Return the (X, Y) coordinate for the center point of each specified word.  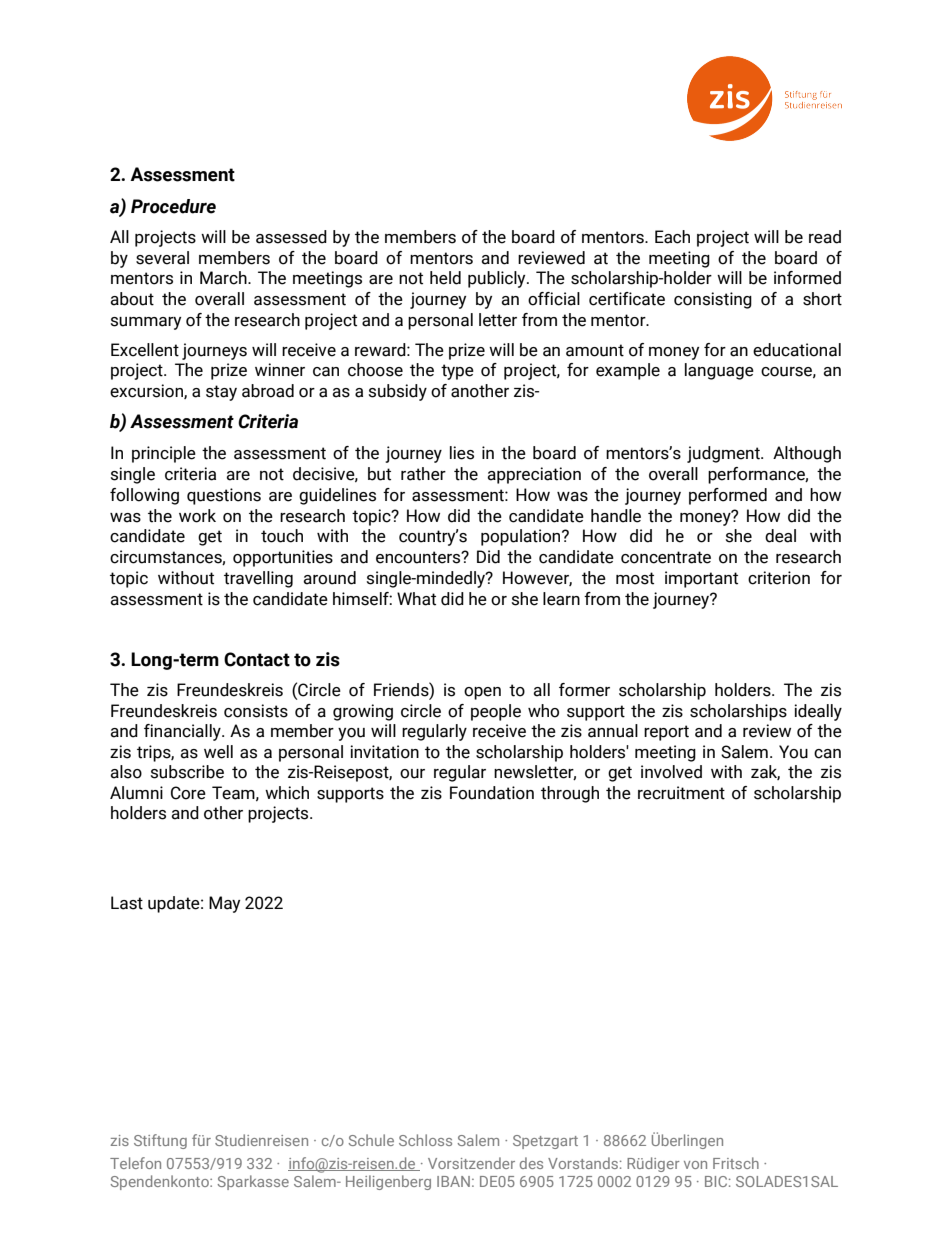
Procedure (173, 206)
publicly (498, 279)
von (695, 1165)
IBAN (453, 1181)
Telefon (135, 1163)
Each (672, 237)
